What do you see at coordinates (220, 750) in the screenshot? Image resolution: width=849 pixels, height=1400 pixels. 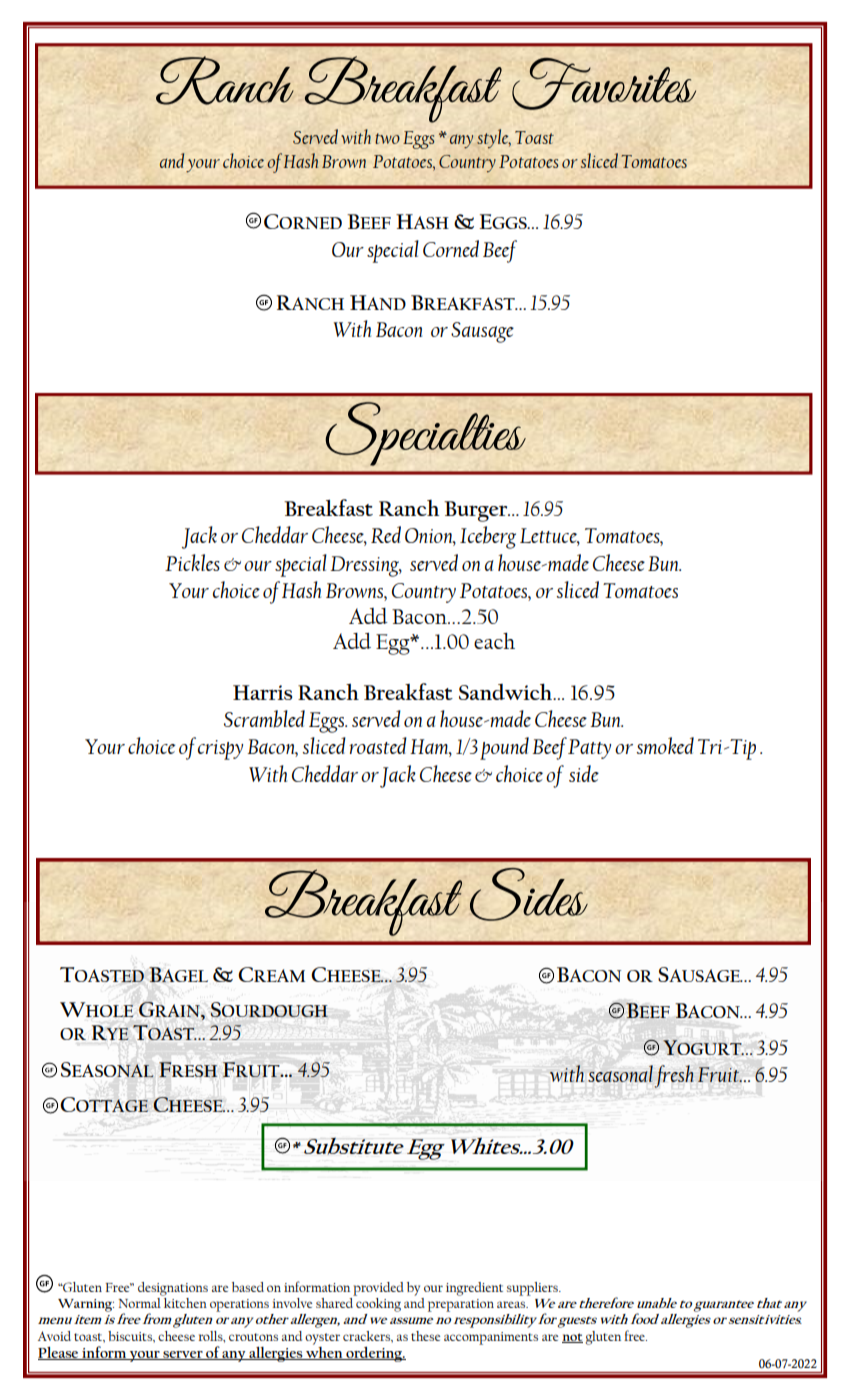 I see `crispy` at bounding box center [220, 750].
